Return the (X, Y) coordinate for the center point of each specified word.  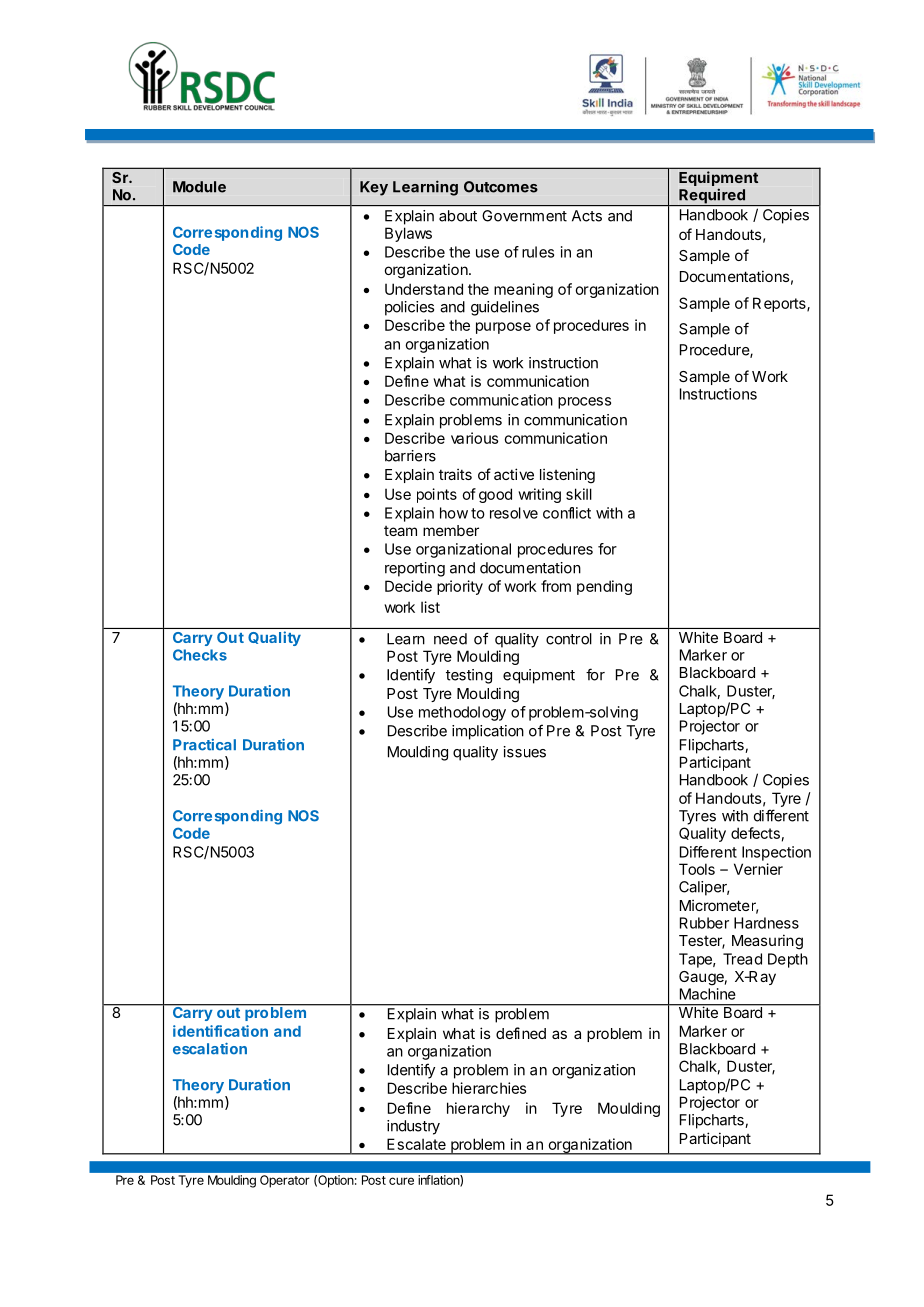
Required (712, 197)
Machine (708, 994)
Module (199, 187)
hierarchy (478, 1109)
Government (524, 216)
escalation (210, 1049)
